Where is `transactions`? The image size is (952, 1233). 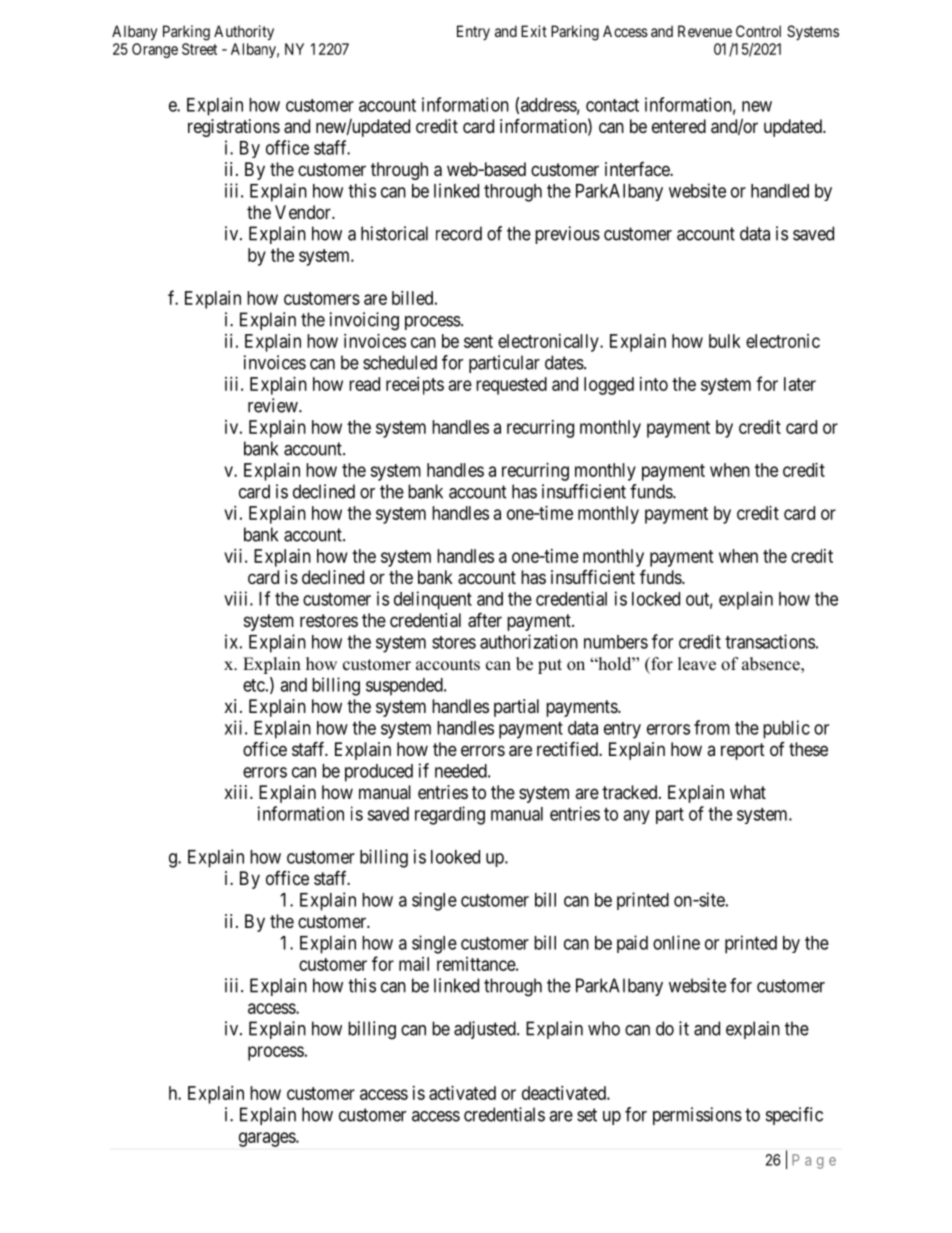
transactions is located at coordinates (770, 641).
